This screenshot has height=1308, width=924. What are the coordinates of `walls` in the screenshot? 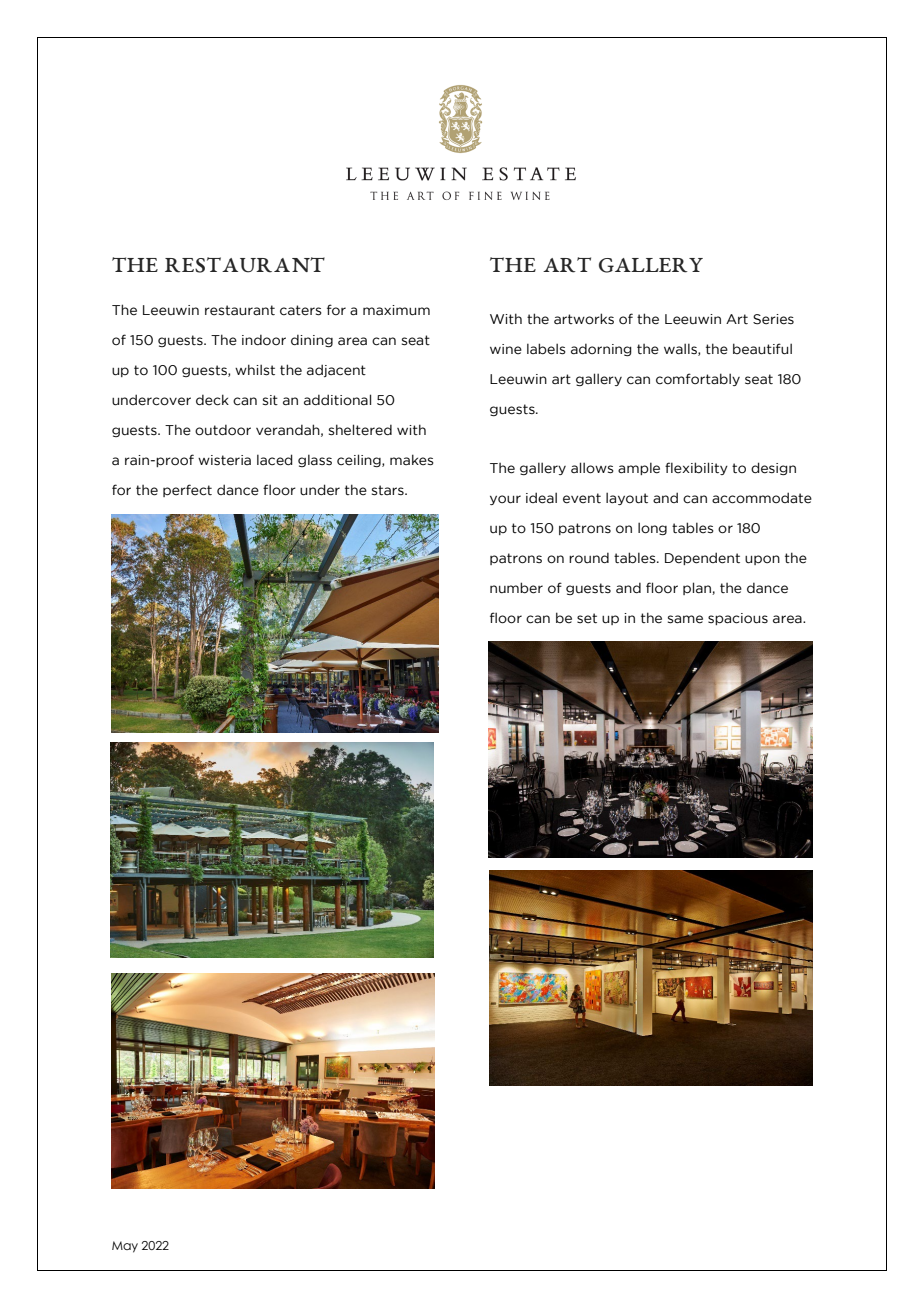 It's located at (681, 349).
